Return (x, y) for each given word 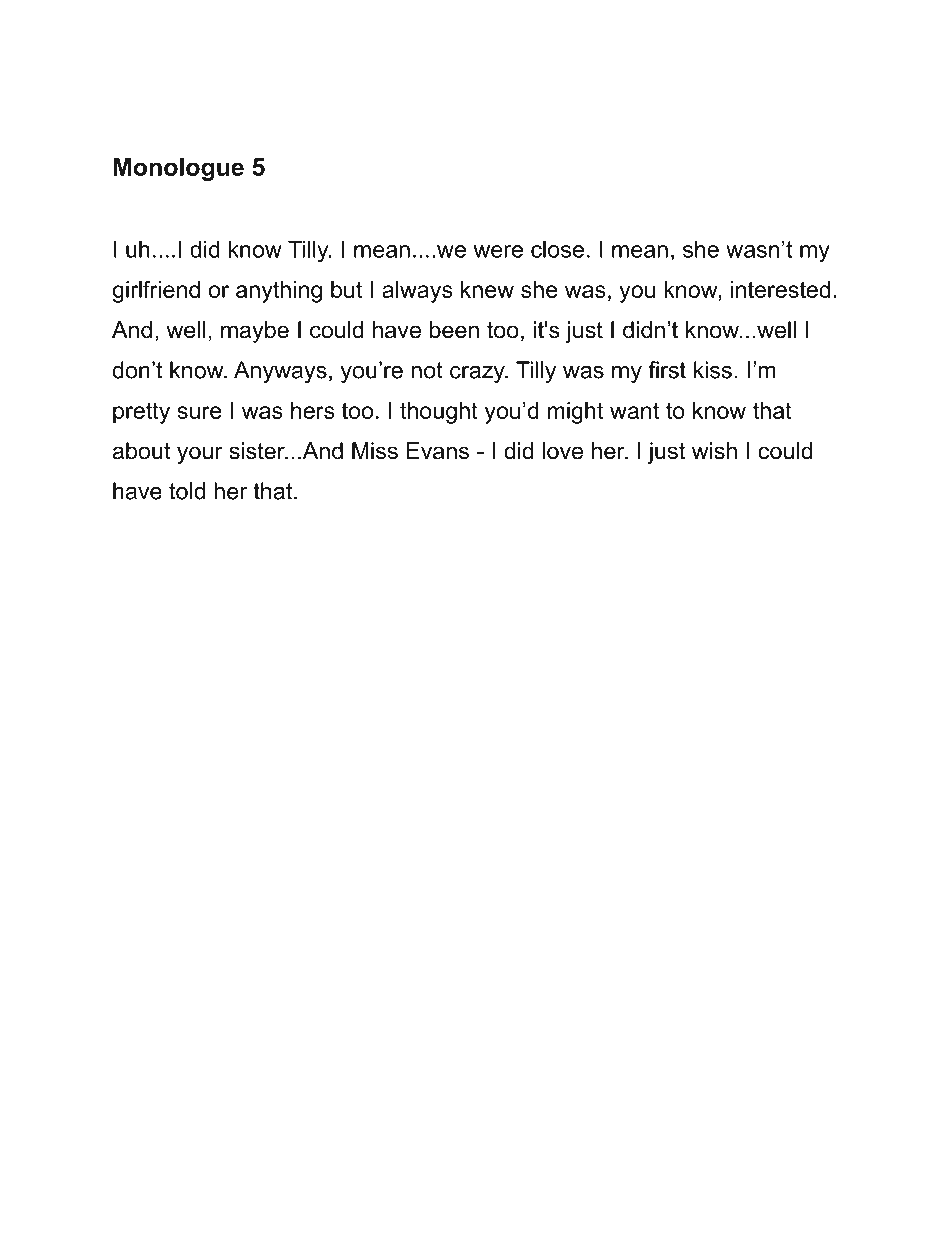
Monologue (178, 169)
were (498, 251)
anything (279, 292)
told (187, 491)
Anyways (280, 372)
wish (714, 451)
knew (487, 289)
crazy (478, 374)
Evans (438, 451)
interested (780, 289)
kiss (713, 370)
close (557, 249)
